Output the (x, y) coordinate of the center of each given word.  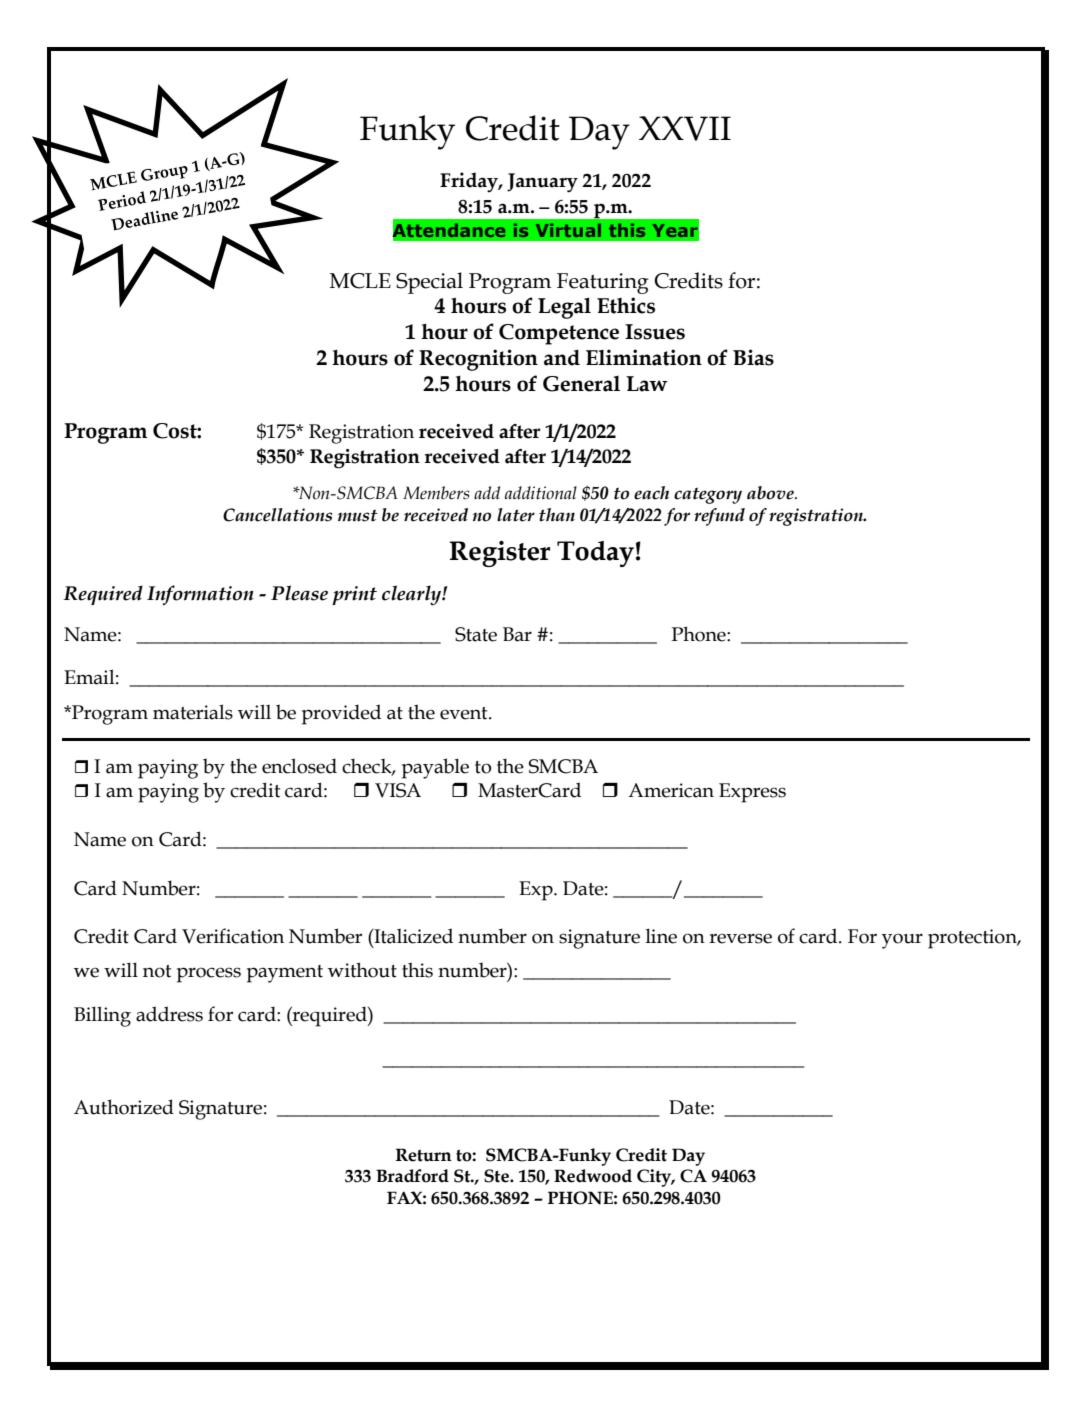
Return (424, 1155)
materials (193, 712)
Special (429, 283)
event (465, 713)
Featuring (602, 283)
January (542, 183)
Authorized (124, 1107)
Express (752, 793)
